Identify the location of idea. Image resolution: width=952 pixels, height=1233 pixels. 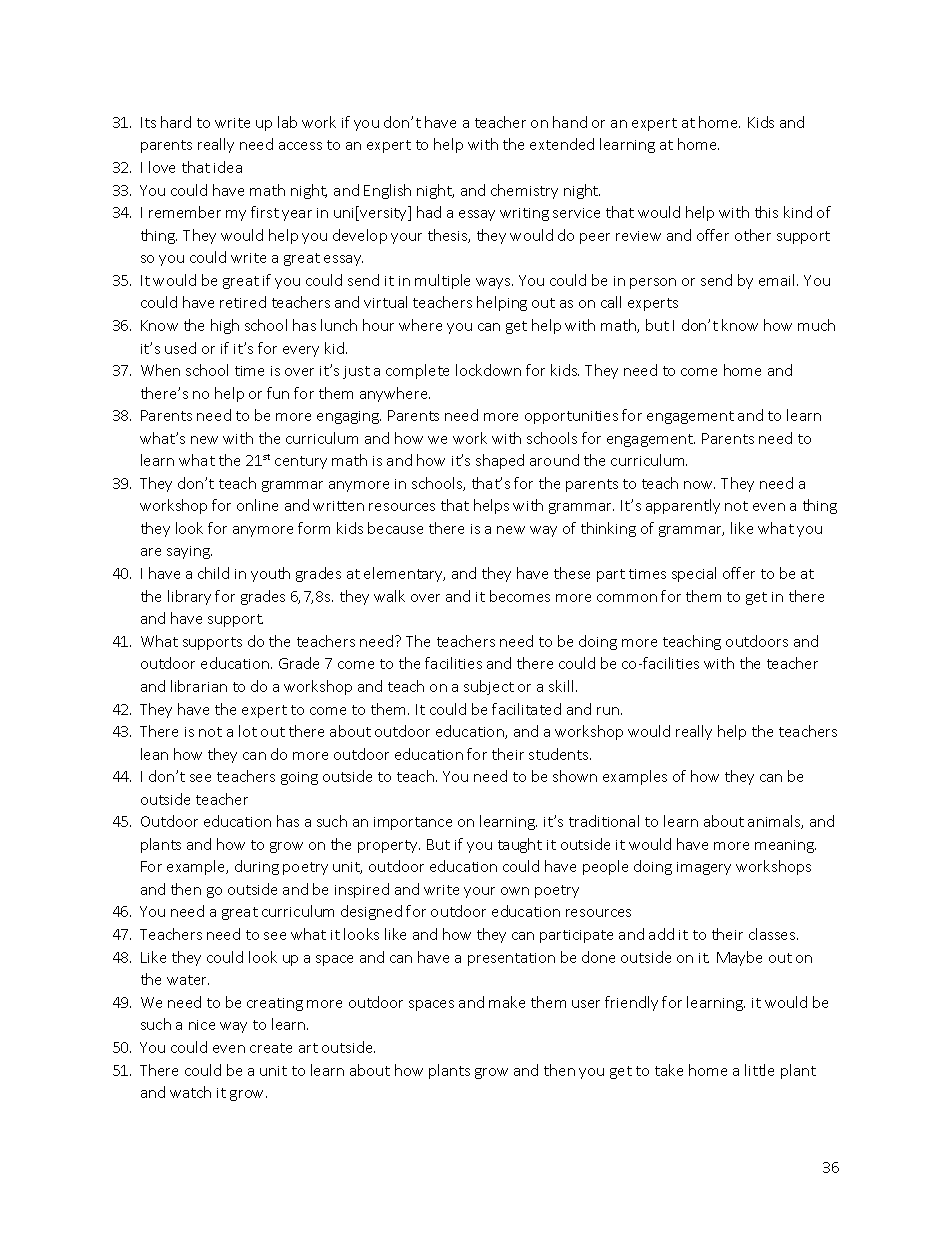
(228, 167).
